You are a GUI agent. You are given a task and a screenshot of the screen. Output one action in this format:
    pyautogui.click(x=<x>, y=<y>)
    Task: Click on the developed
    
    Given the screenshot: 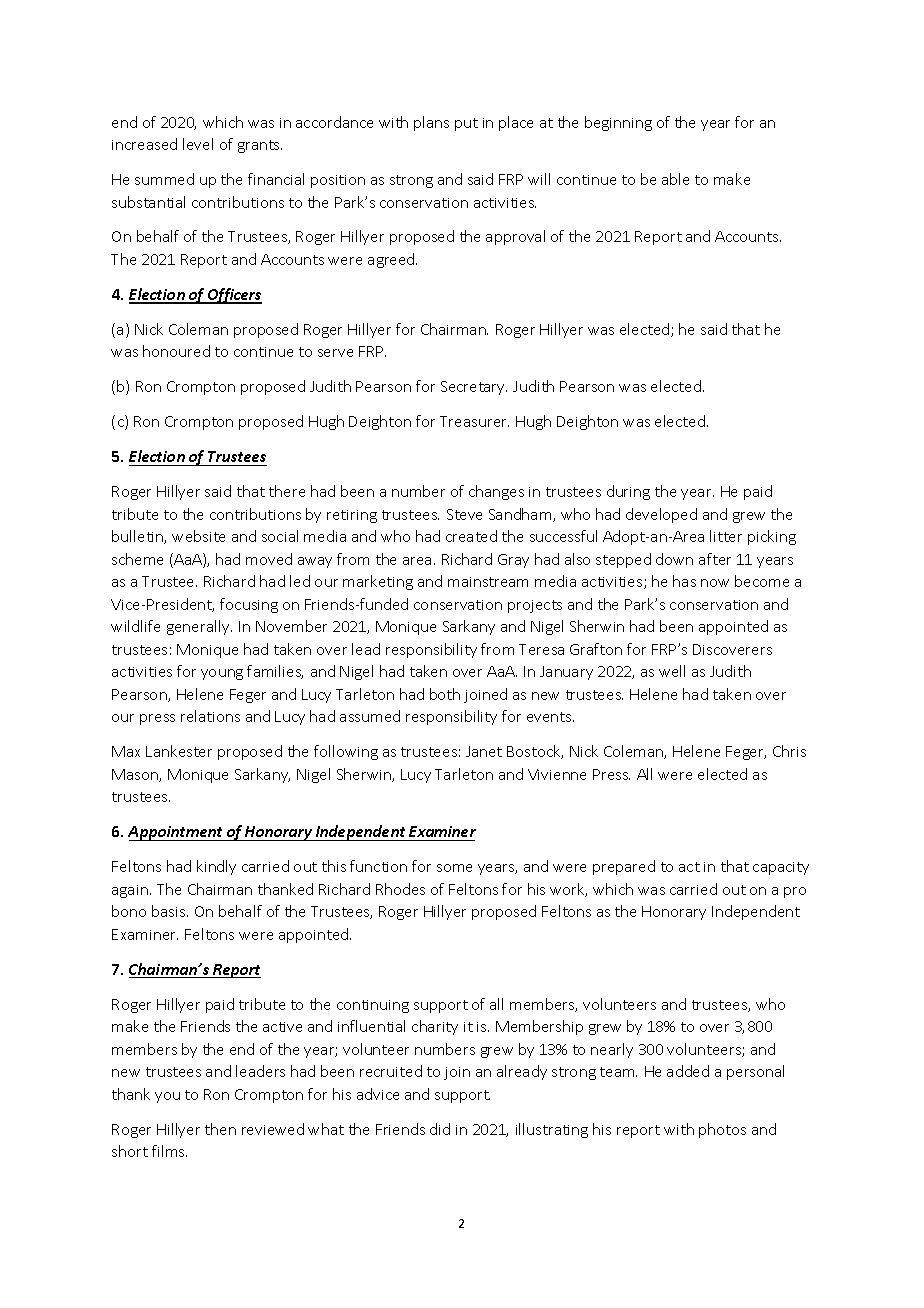 What is the action you would take?
    pyautogui.click(x=661, y=515)
